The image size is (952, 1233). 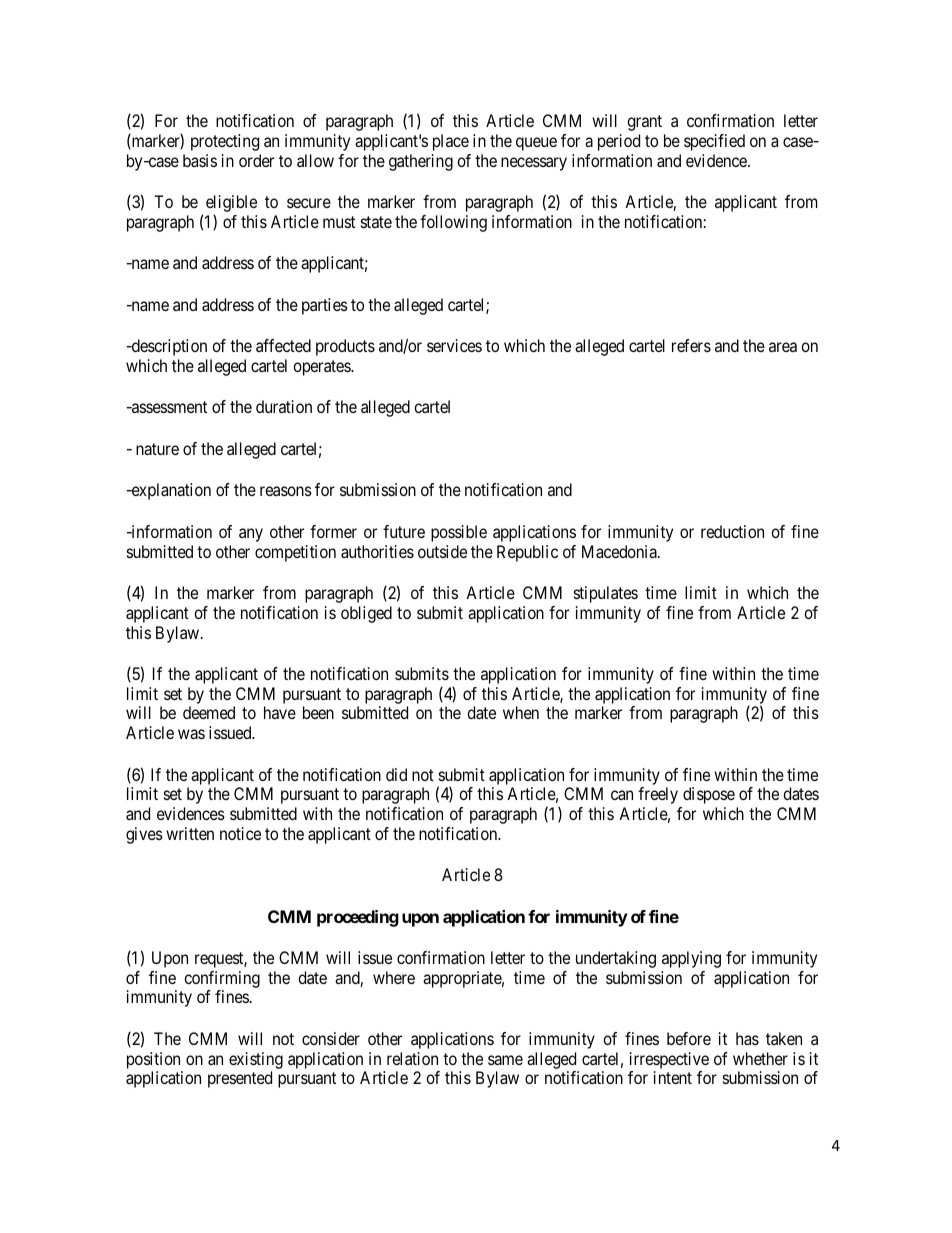 I want to click on specified, so click(x=714, y=142).
